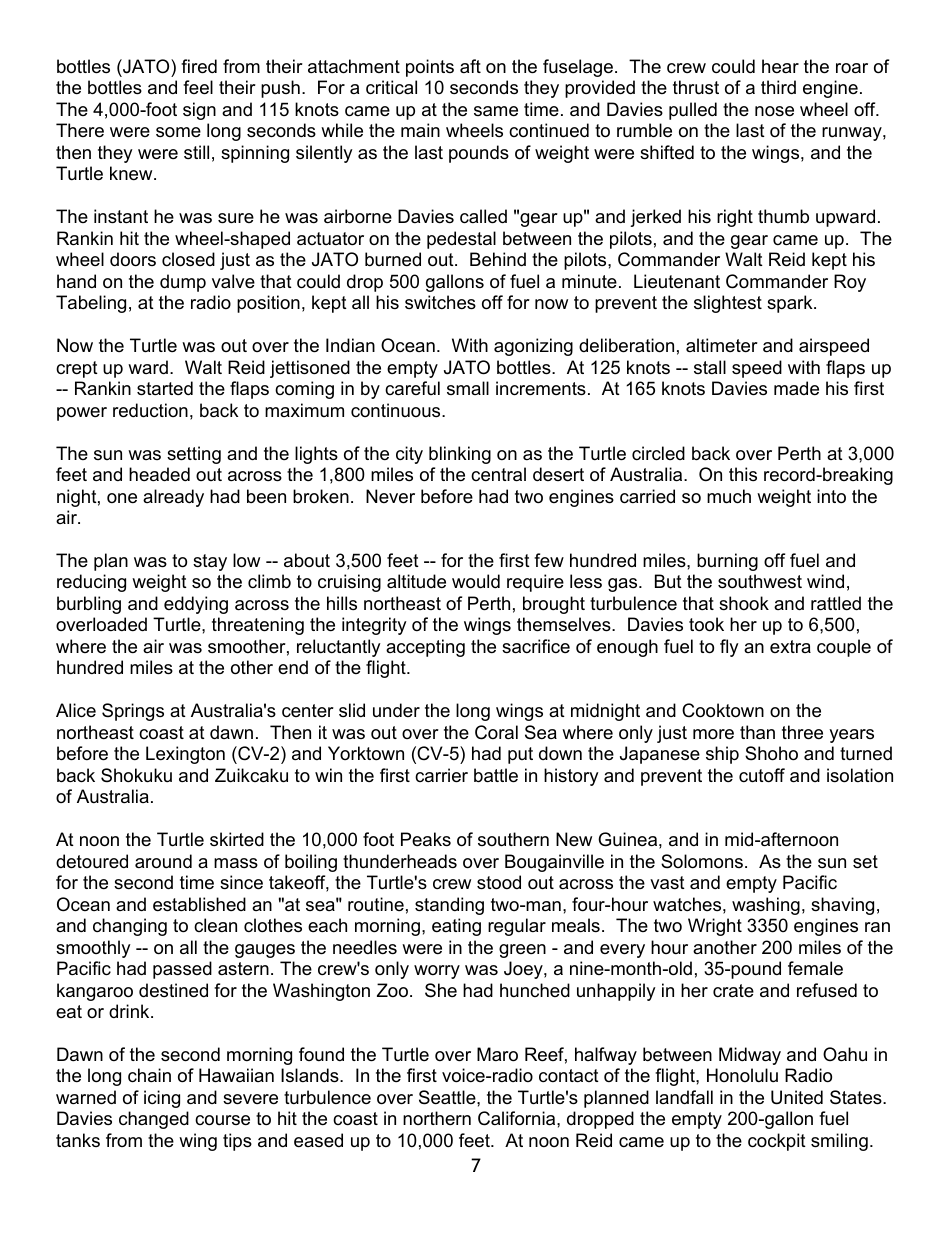 The width and height of the image is (952, 1233). I want to click on third, so click(778, 87).
